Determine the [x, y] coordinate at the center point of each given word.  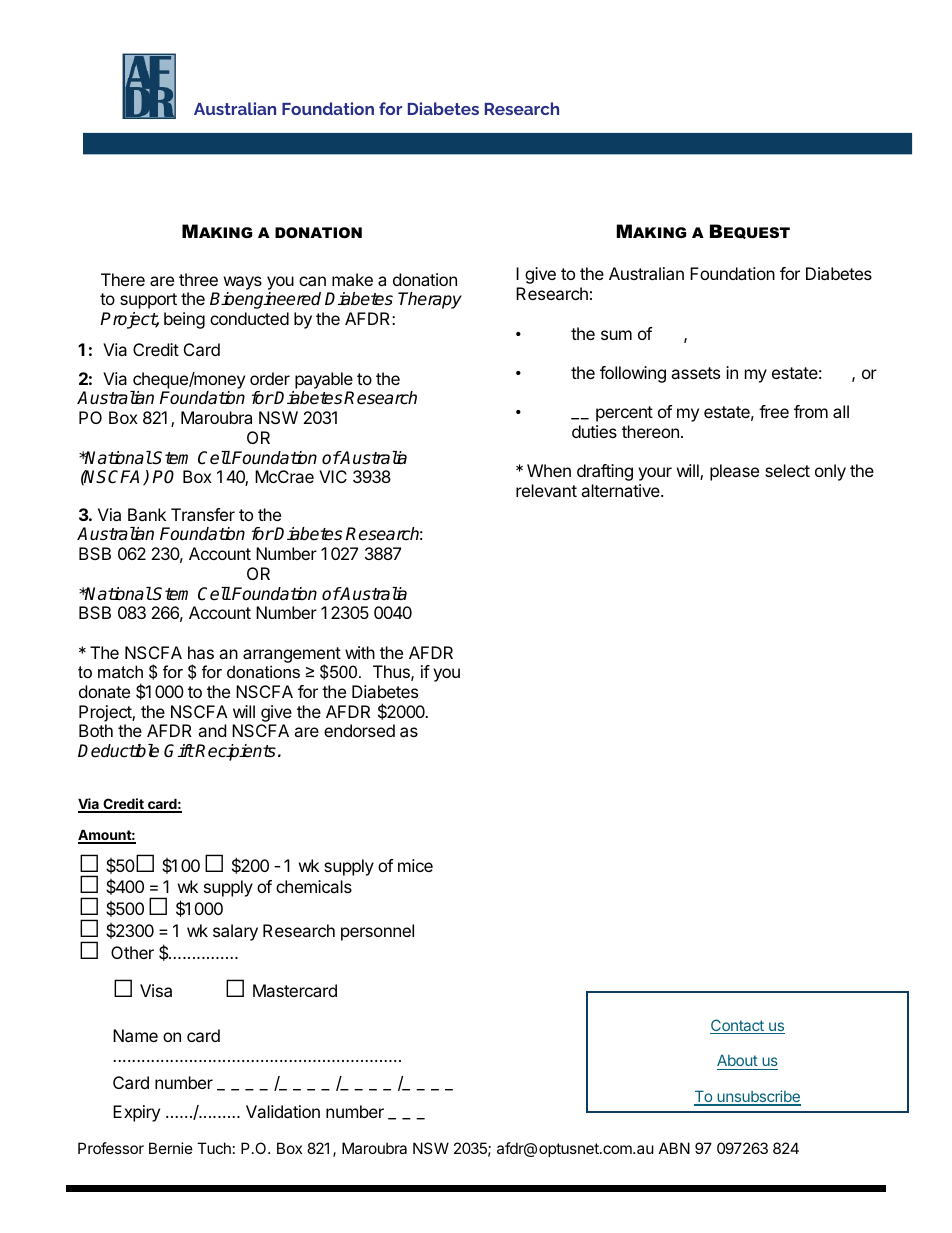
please [734, 472]
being [184, 320]
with [360, 652]
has [201, 652]
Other [132, 952]
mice [415, 865]
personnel [377, 932]
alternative [621, 490]
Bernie [171, 1148]
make [352, 279]
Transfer [203, 514]
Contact [738, 1026]
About [738, 1062]
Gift [179, 751]
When [549, 470]
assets [695, 373]
